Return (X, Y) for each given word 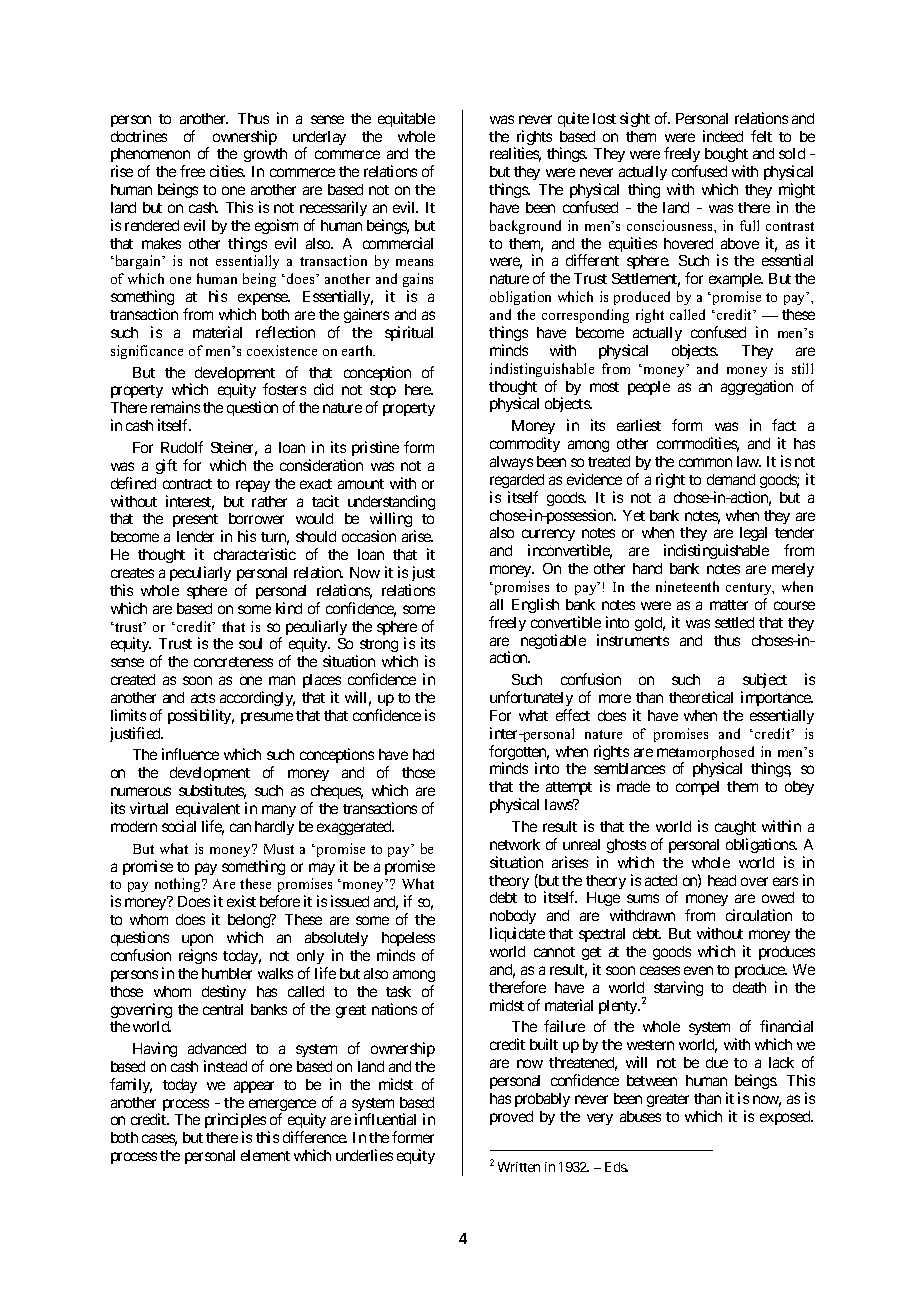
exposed (786, 1118)
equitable (406, 119)
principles (235, 1122)
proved (511, 1118)
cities (227, 171)
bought (726, 157)
